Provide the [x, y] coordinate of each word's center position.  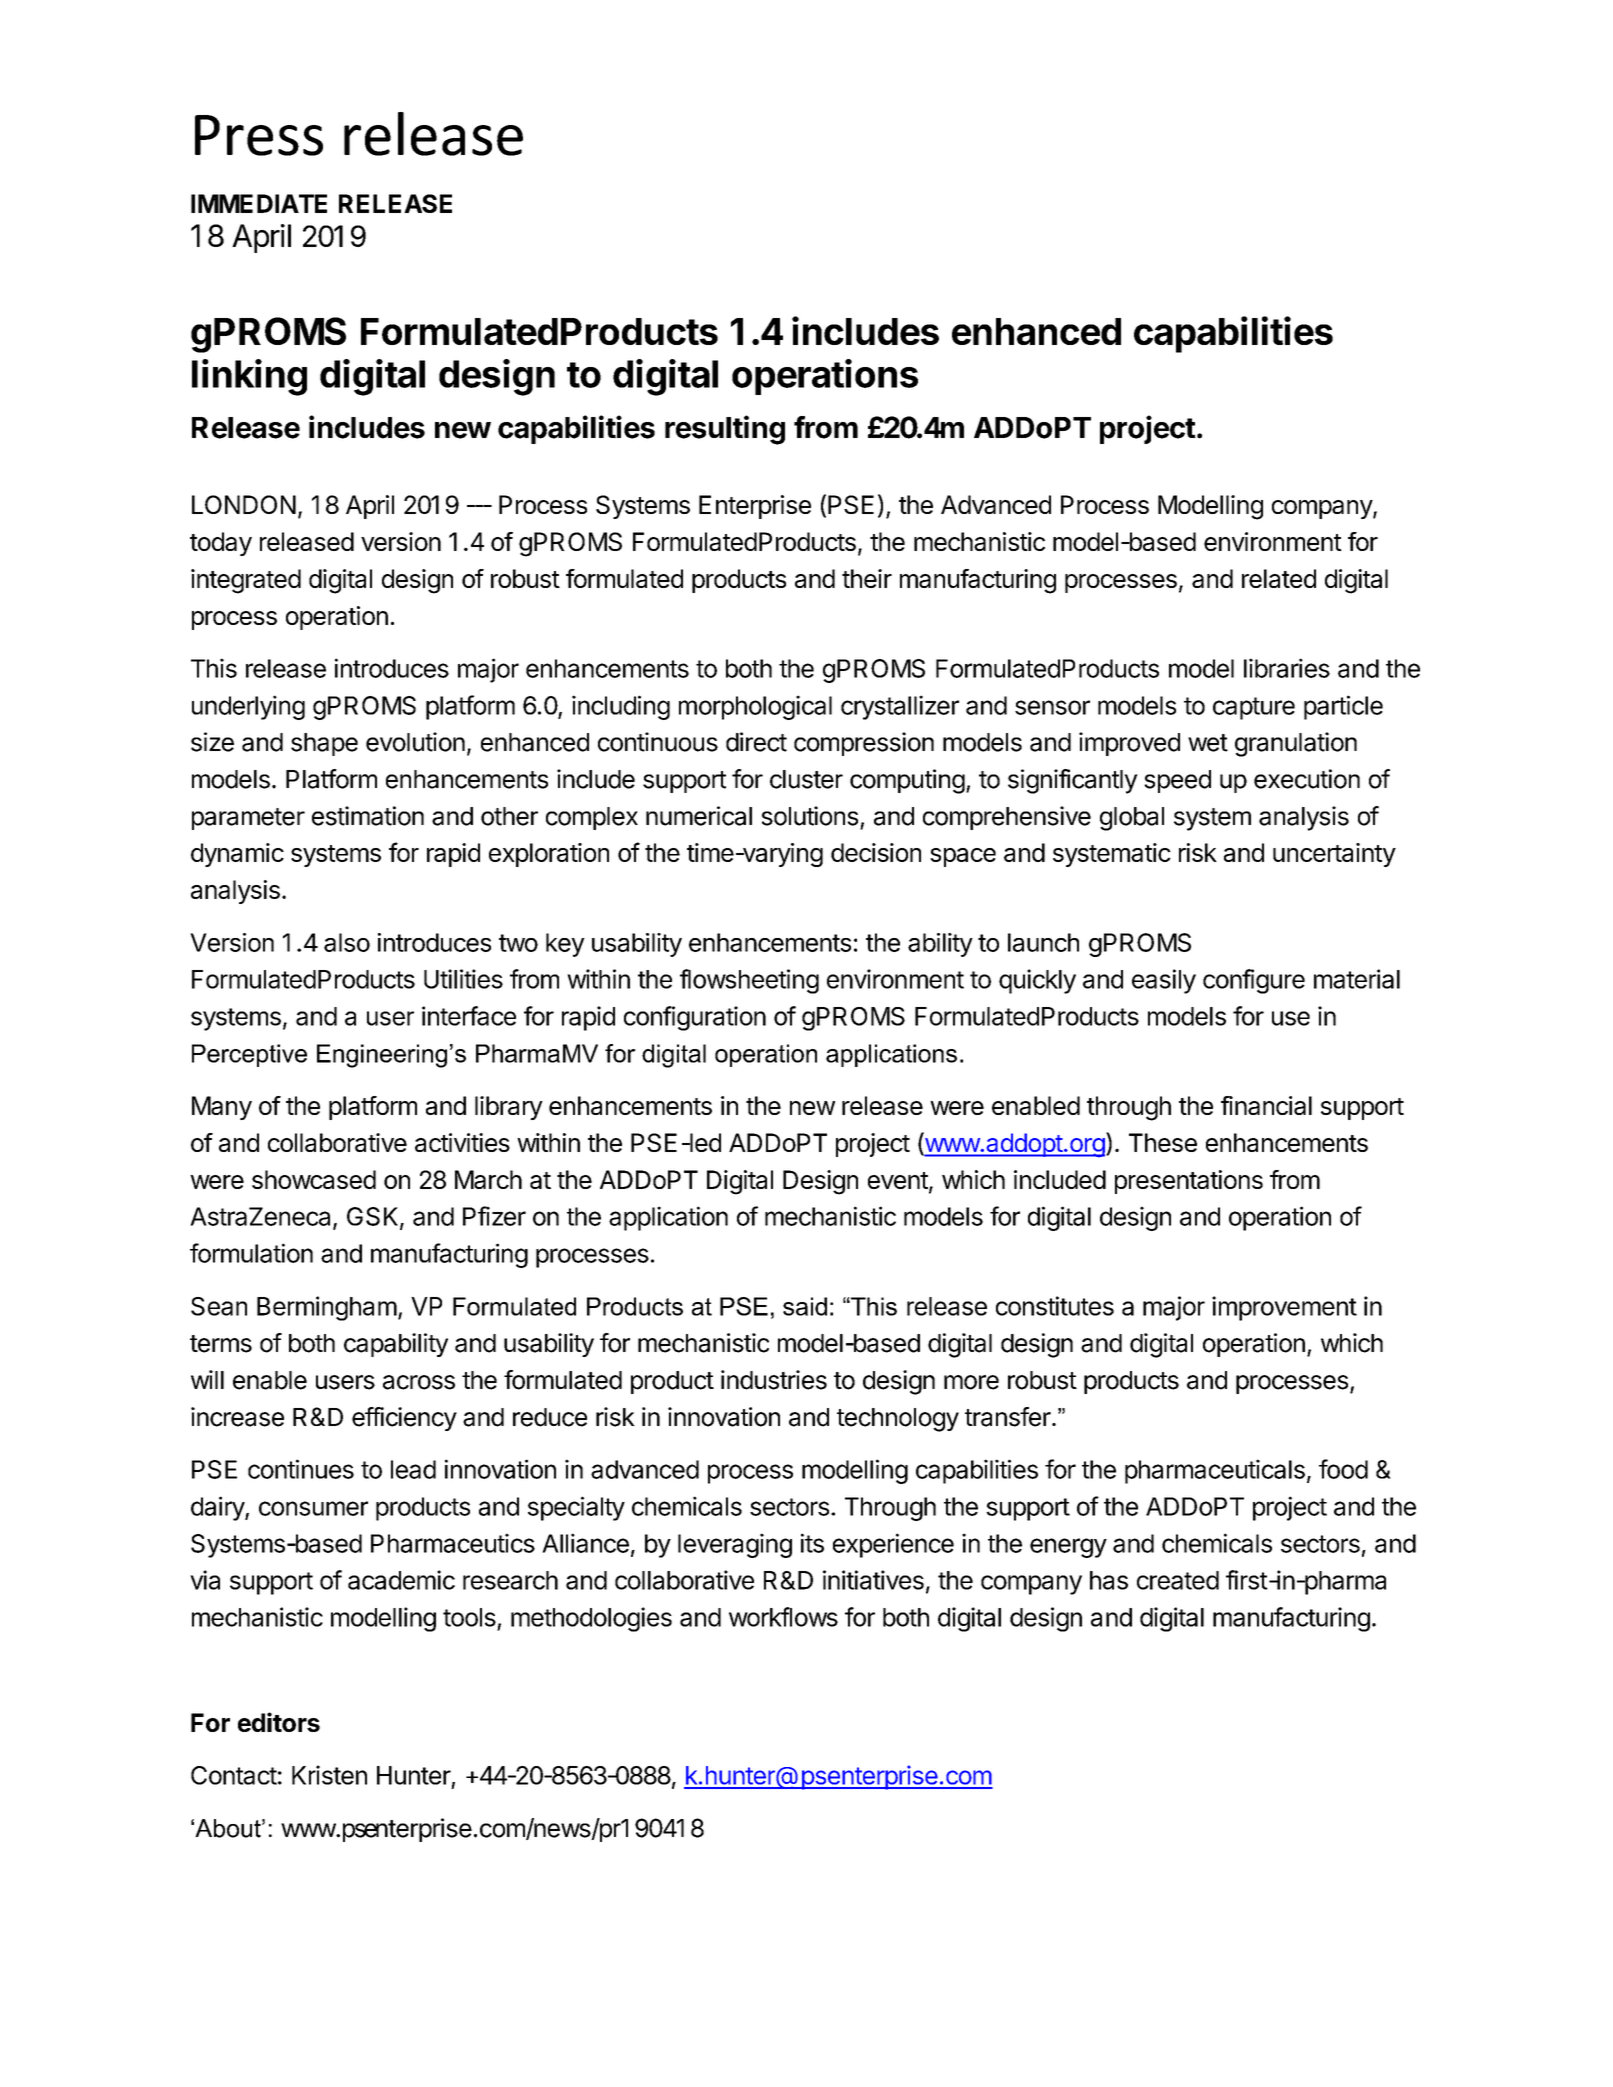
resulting [725, 430]
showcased [314, 1179]
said [805, 1306]
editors [279, 1722]
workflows [783, 1617]
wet [1208, 743]
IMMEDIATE [259, 203]
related [1279, 578]
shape [324, 744]
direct [756, 742]
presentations [1189, 1182]
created [1178, 1580]
